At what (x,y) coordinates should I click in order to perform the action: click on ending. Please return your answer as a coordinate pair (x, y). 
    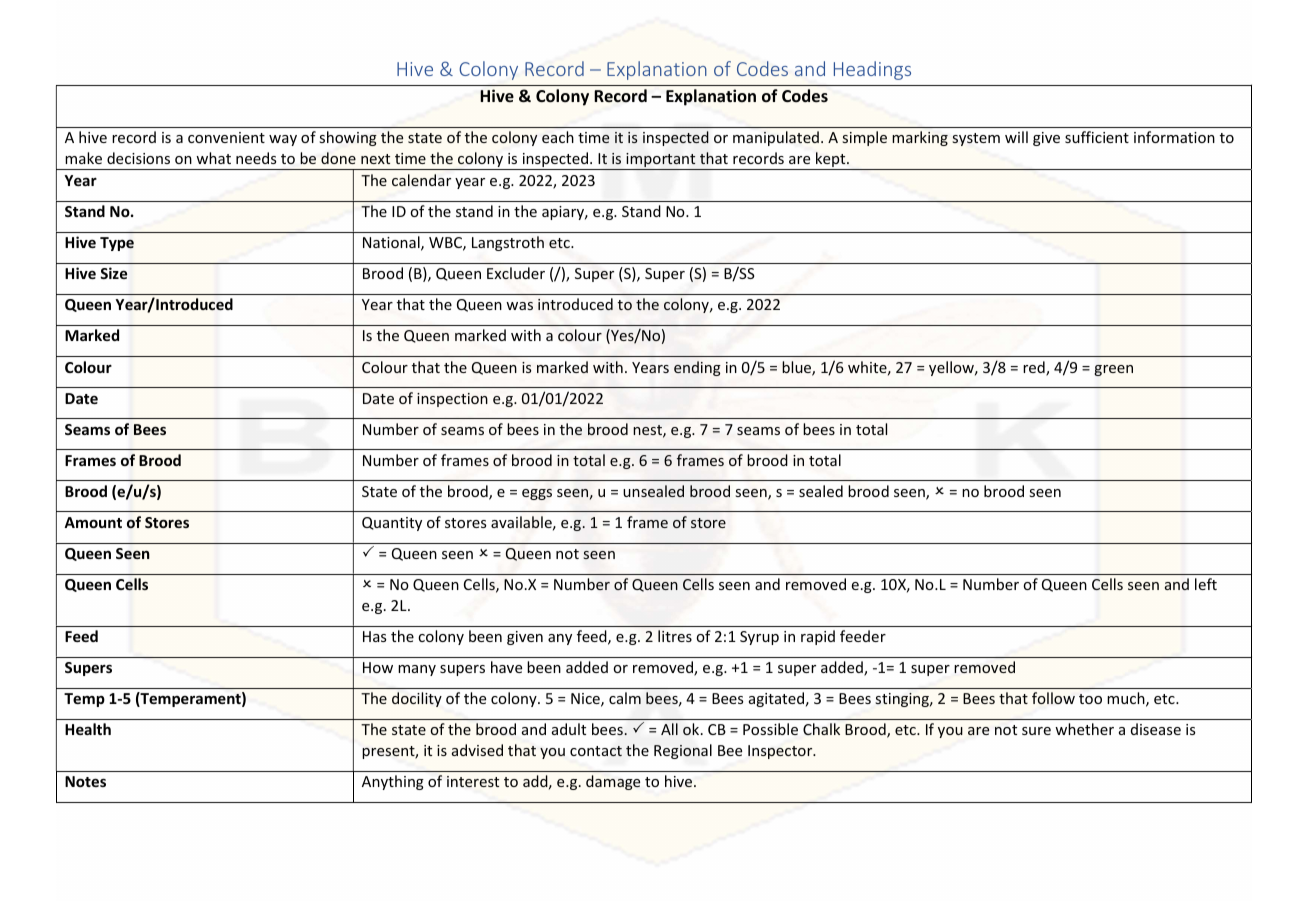
    Looking at the image, I should click on (697, 368).
